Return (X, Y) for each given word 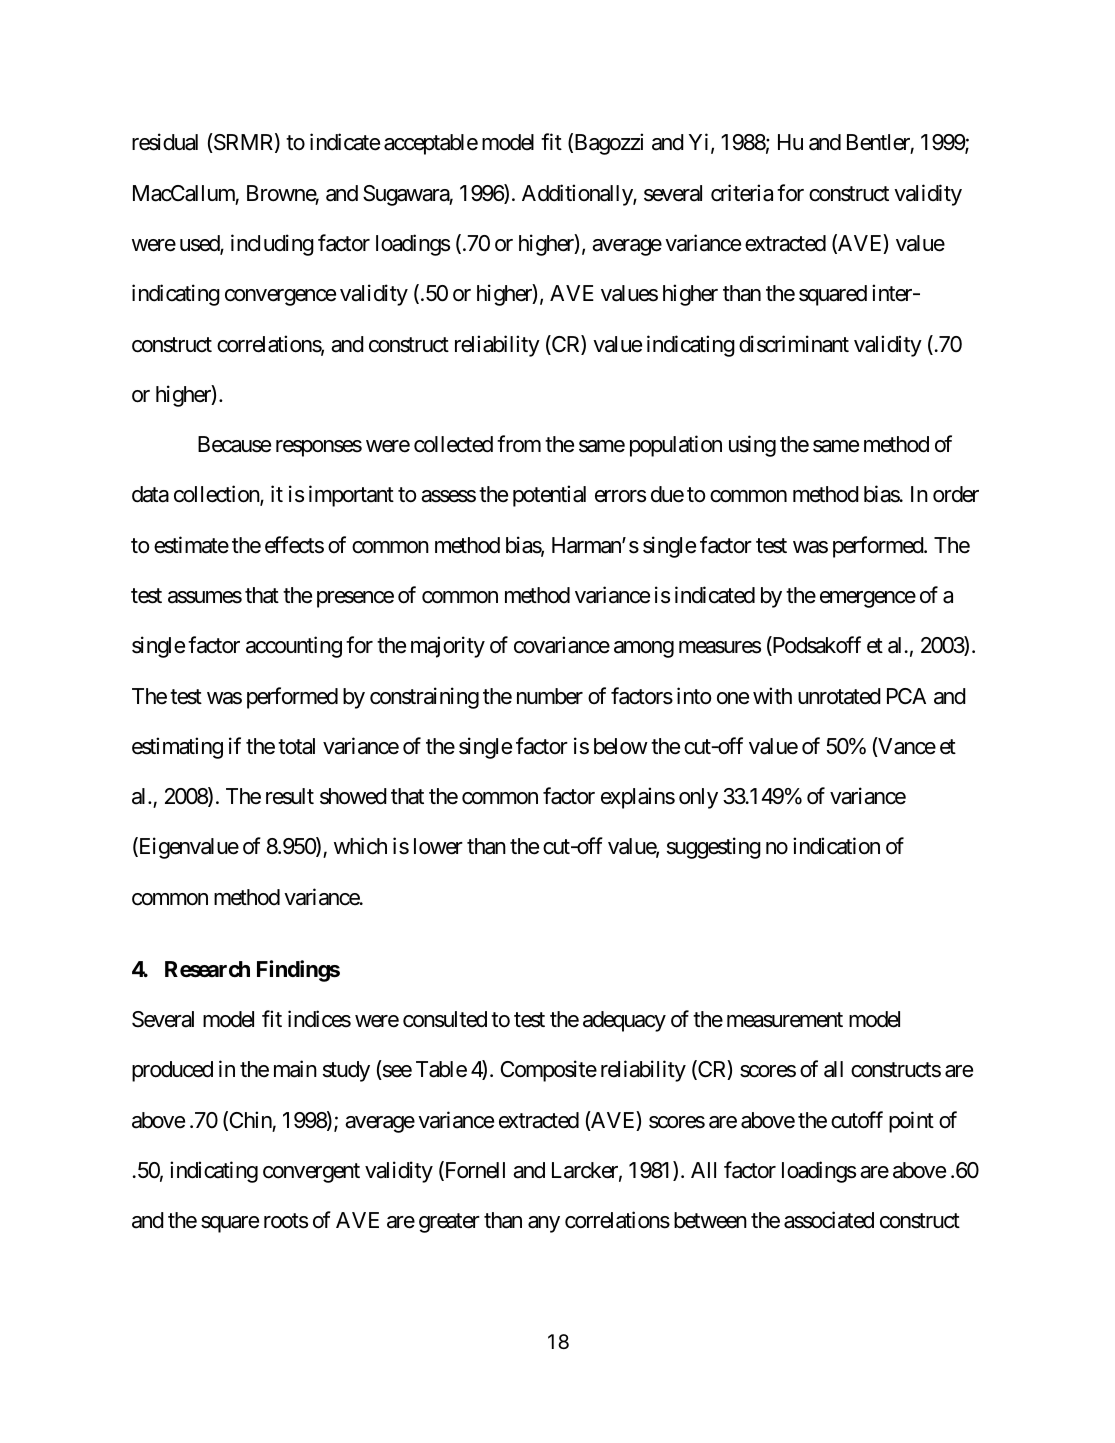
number (550, 696)
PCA (906, 696)
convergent (311, 1173)
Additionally (578, 195)
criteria (742, 193)
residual (165, 142)
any (544, 1224)
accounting (294, 647)
